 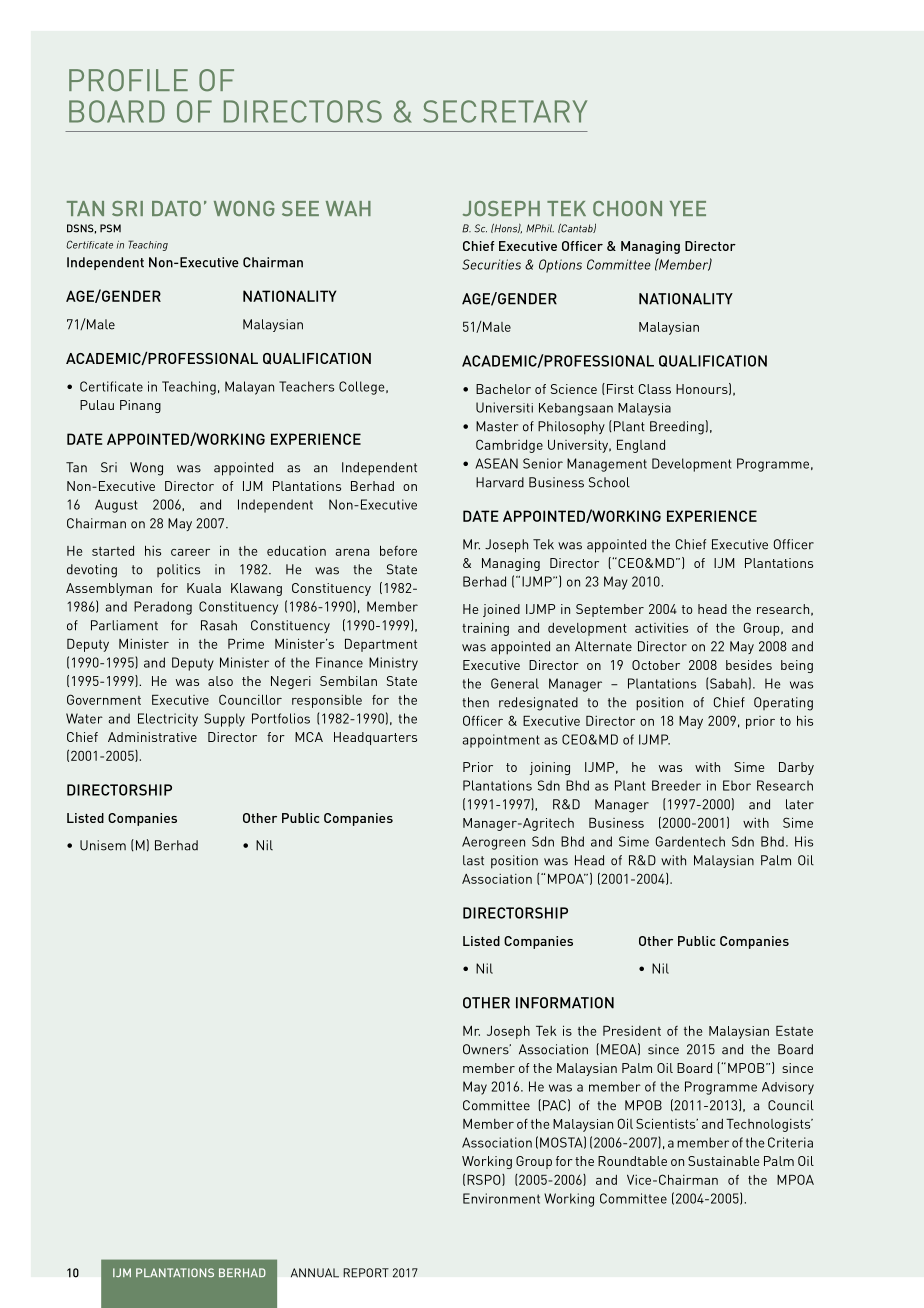 I want to click on Breeding, so click(x=677, y=428).
